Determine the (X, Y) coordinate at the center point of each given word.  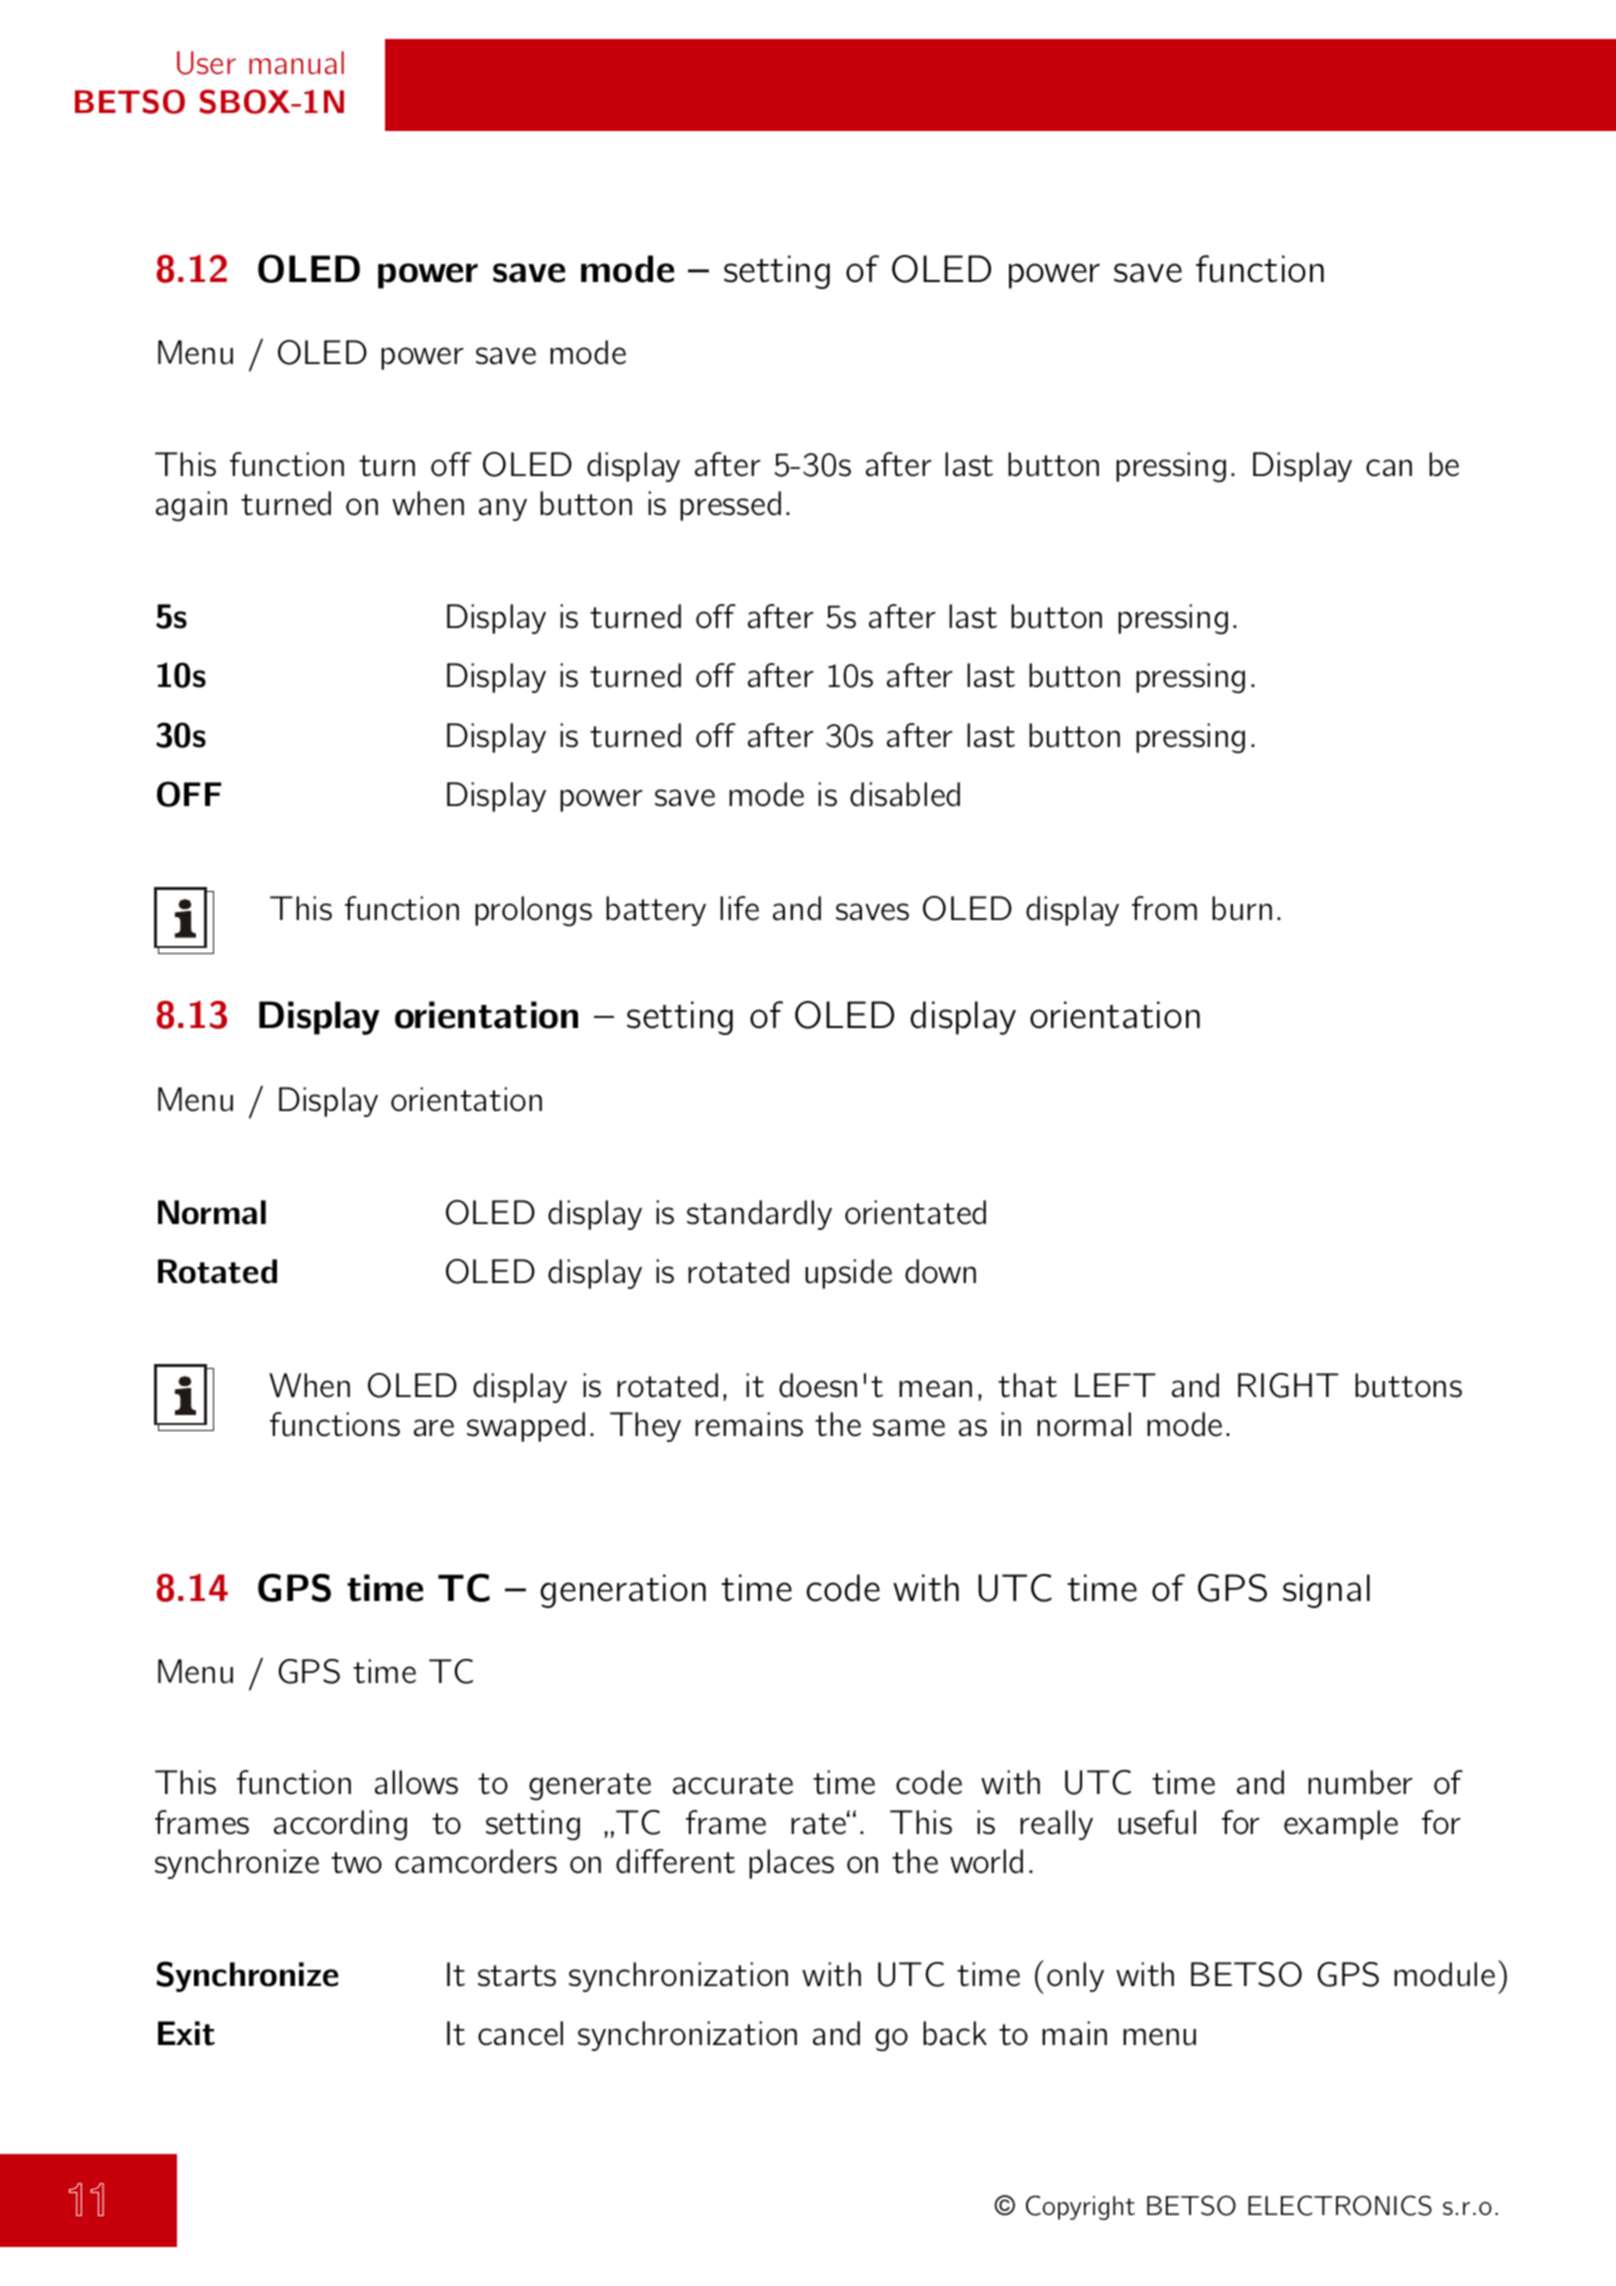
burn (1242, 908)
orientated (915, 1212)
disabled (905, 794)
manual (296, 62)
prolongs (533, 911)
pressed (730, 506)
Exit (186, 2033)
